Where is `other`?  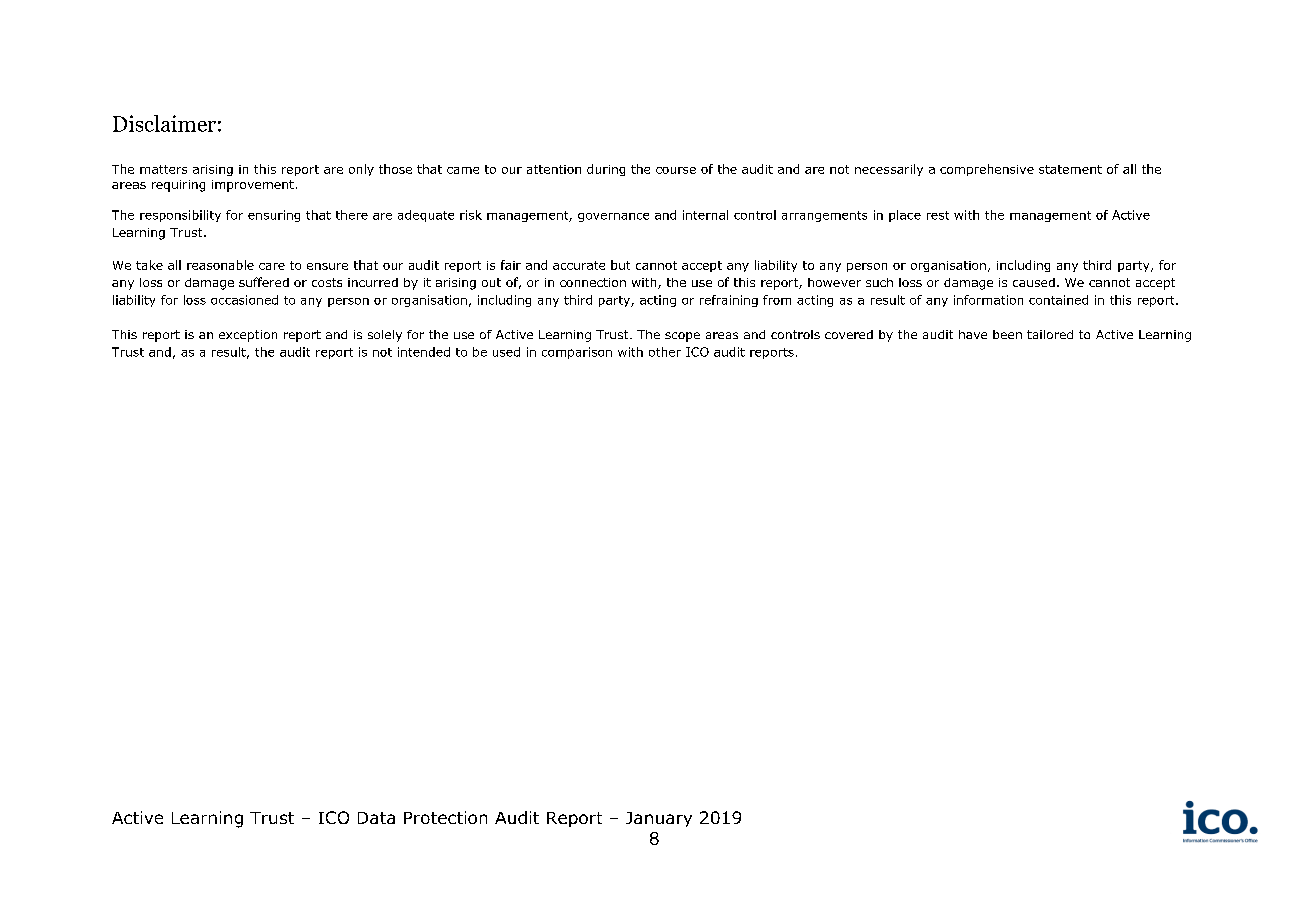 other is located at coordinates (665, 352).
